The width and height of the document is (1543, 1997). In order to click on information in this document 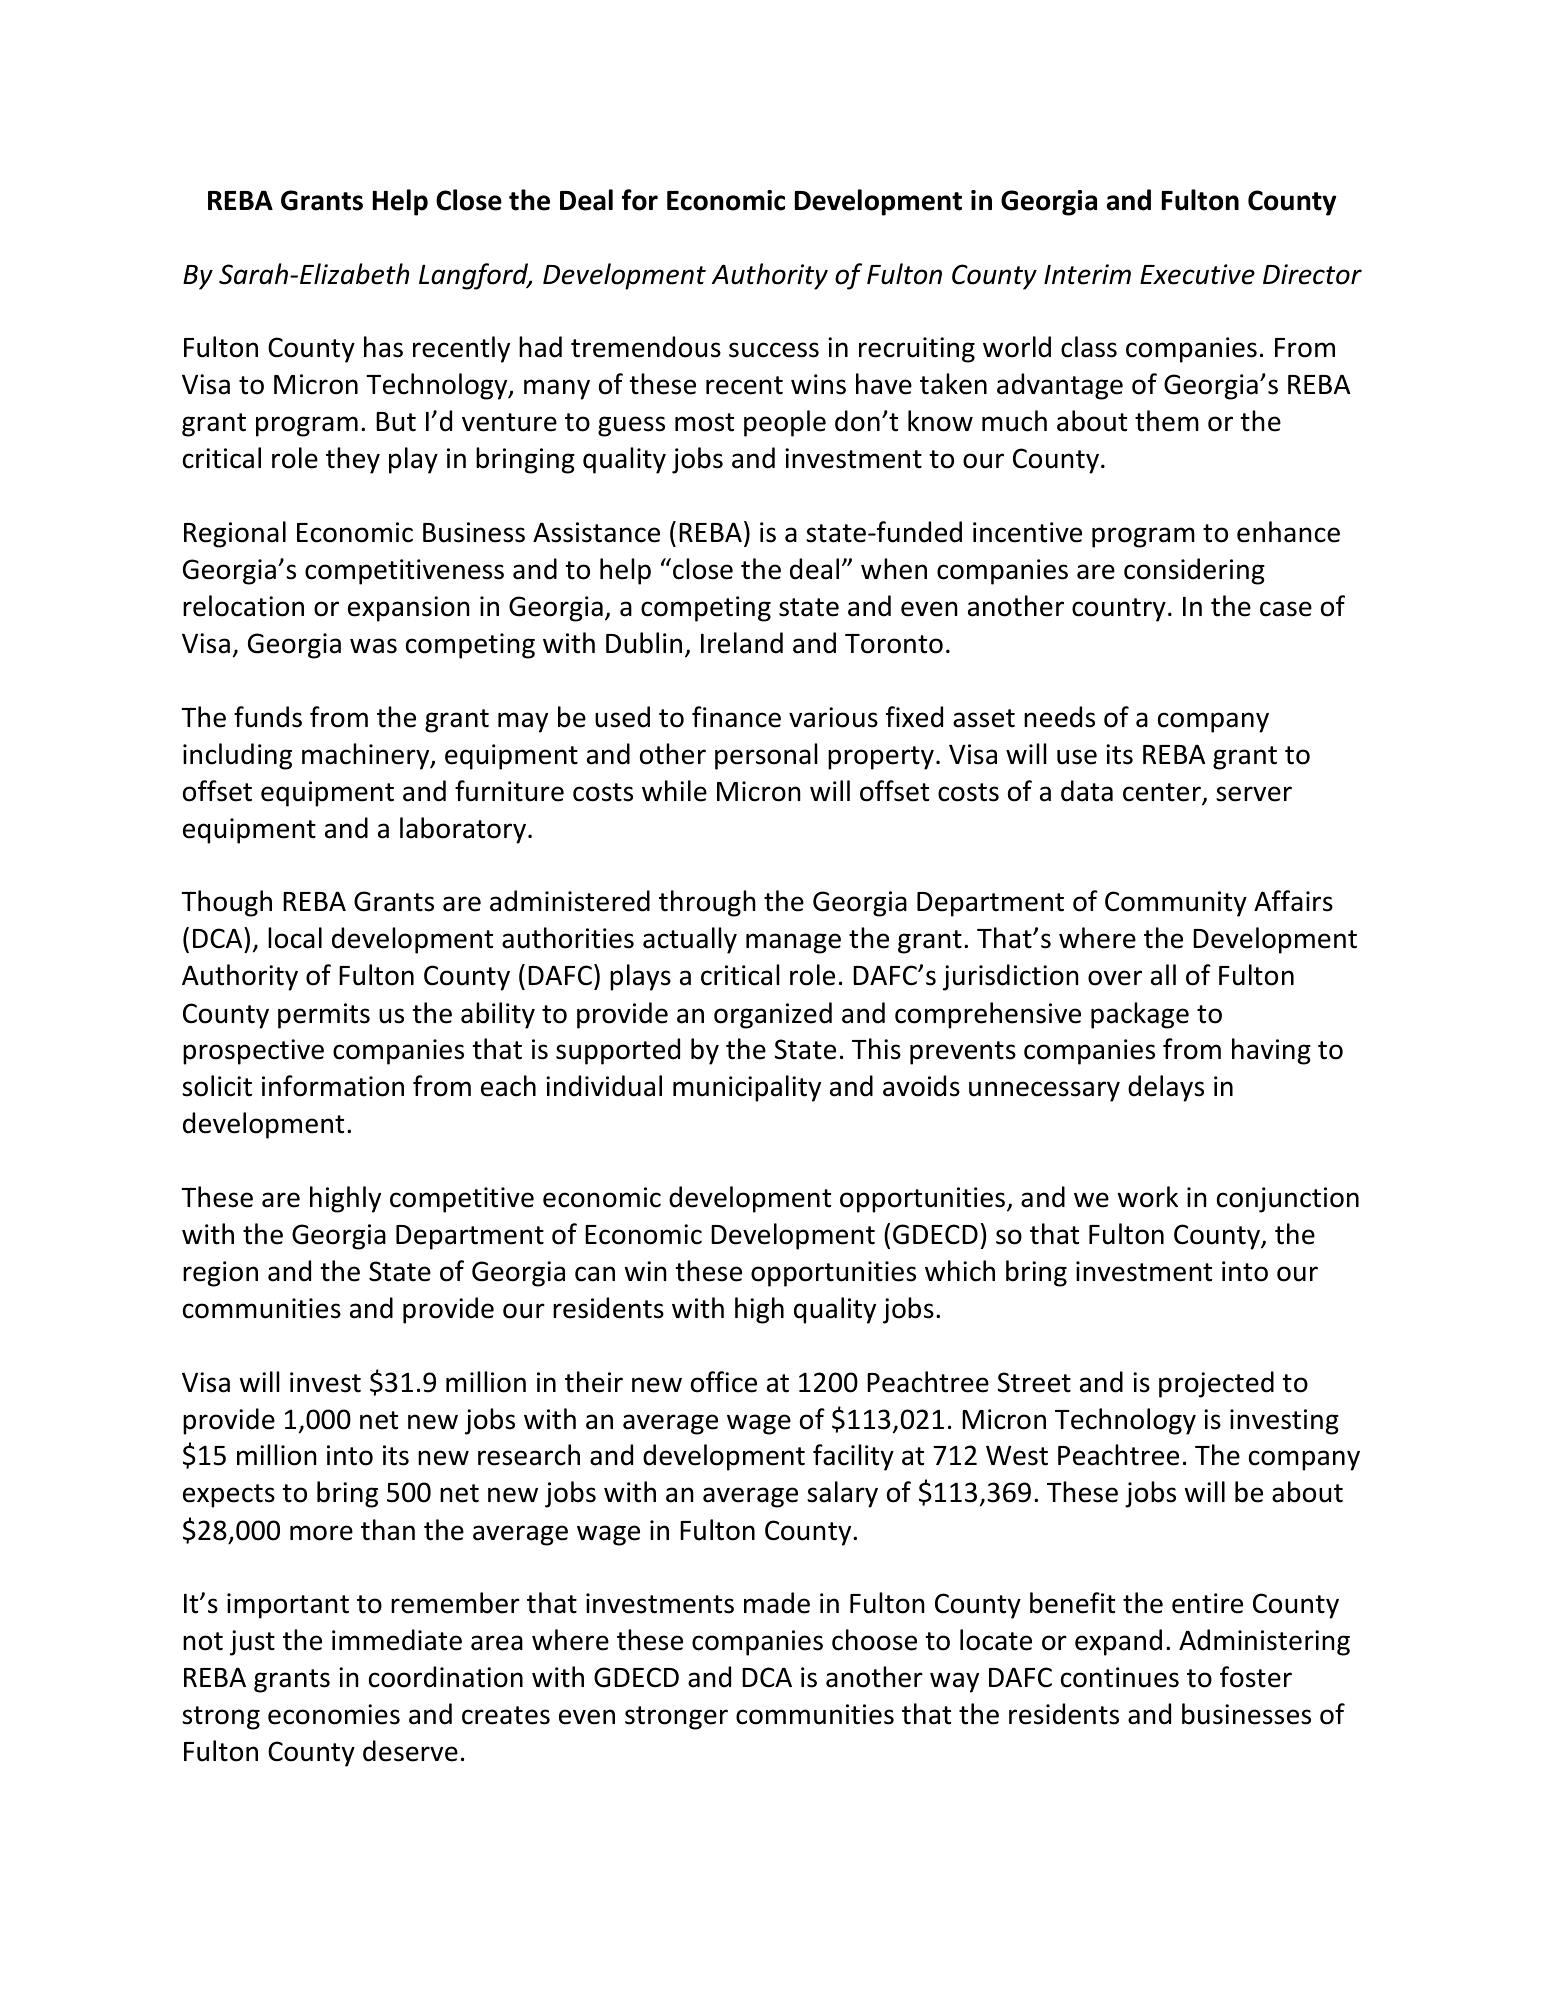, I will do `click(333, 1086)`.
